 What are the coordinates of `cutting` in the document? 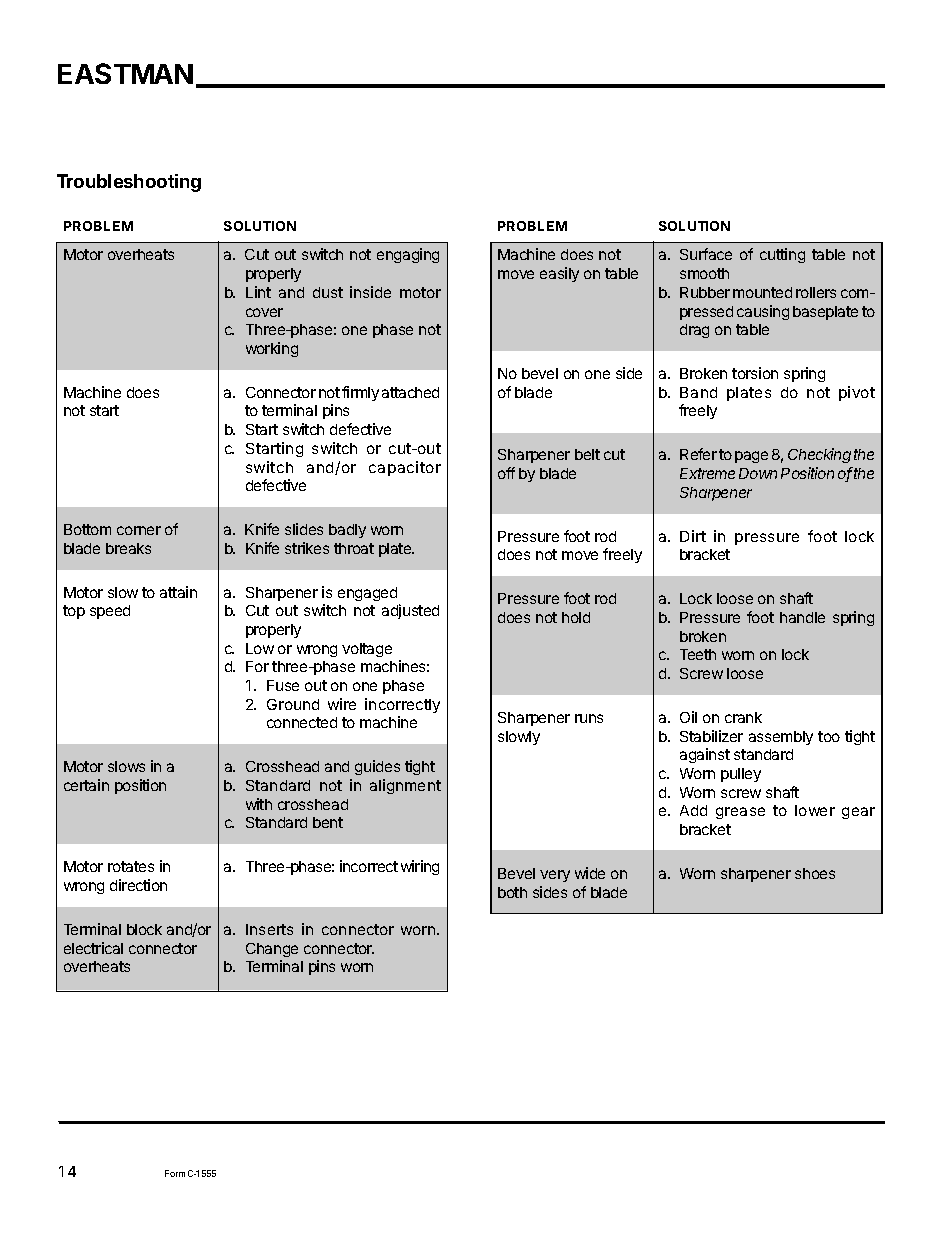 It's located at (782, 255).
